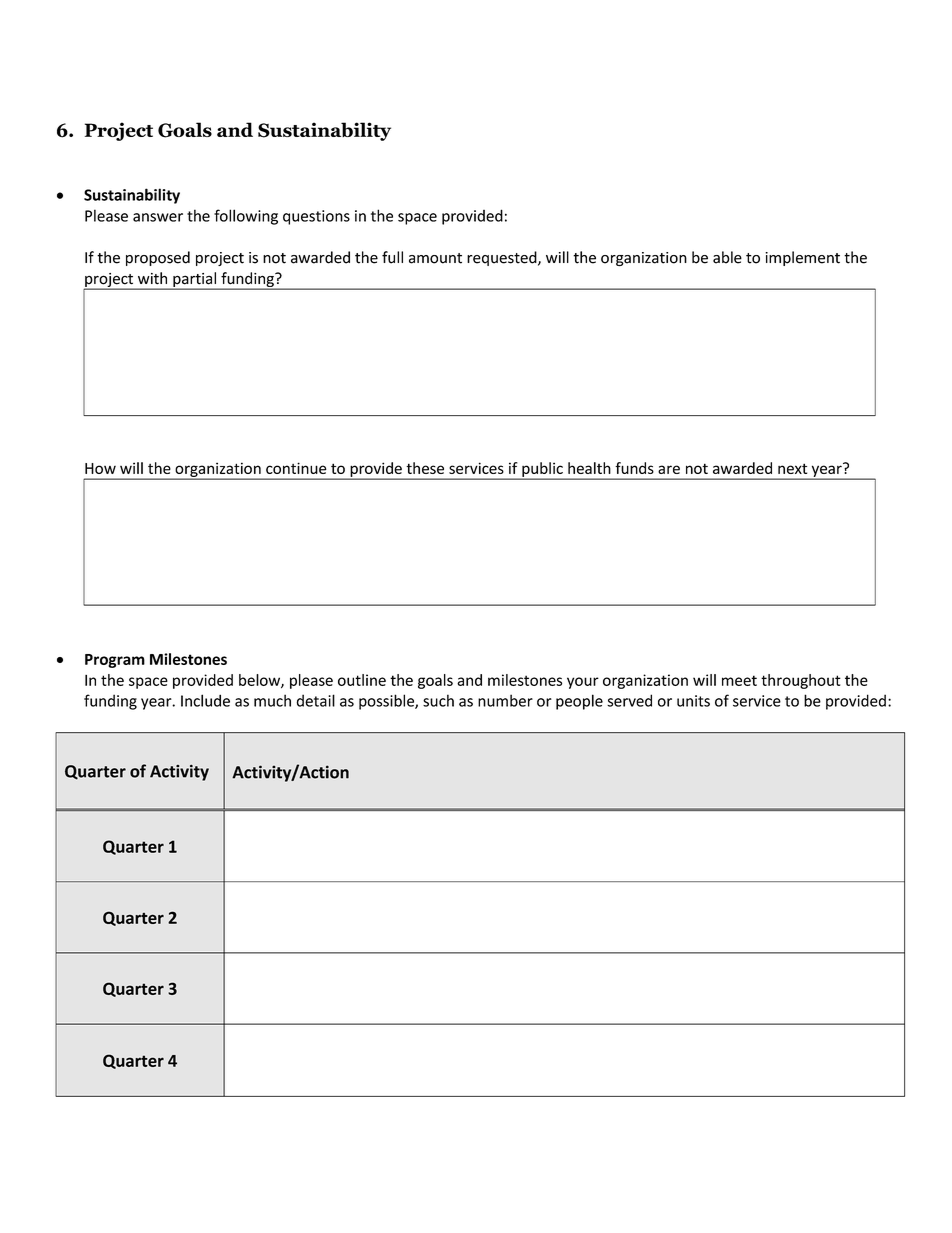 This image has height=1233, width=952. What do you see at coordinates (205, 700) in the image?
I see `Include` at bounding box center [205, 700].
